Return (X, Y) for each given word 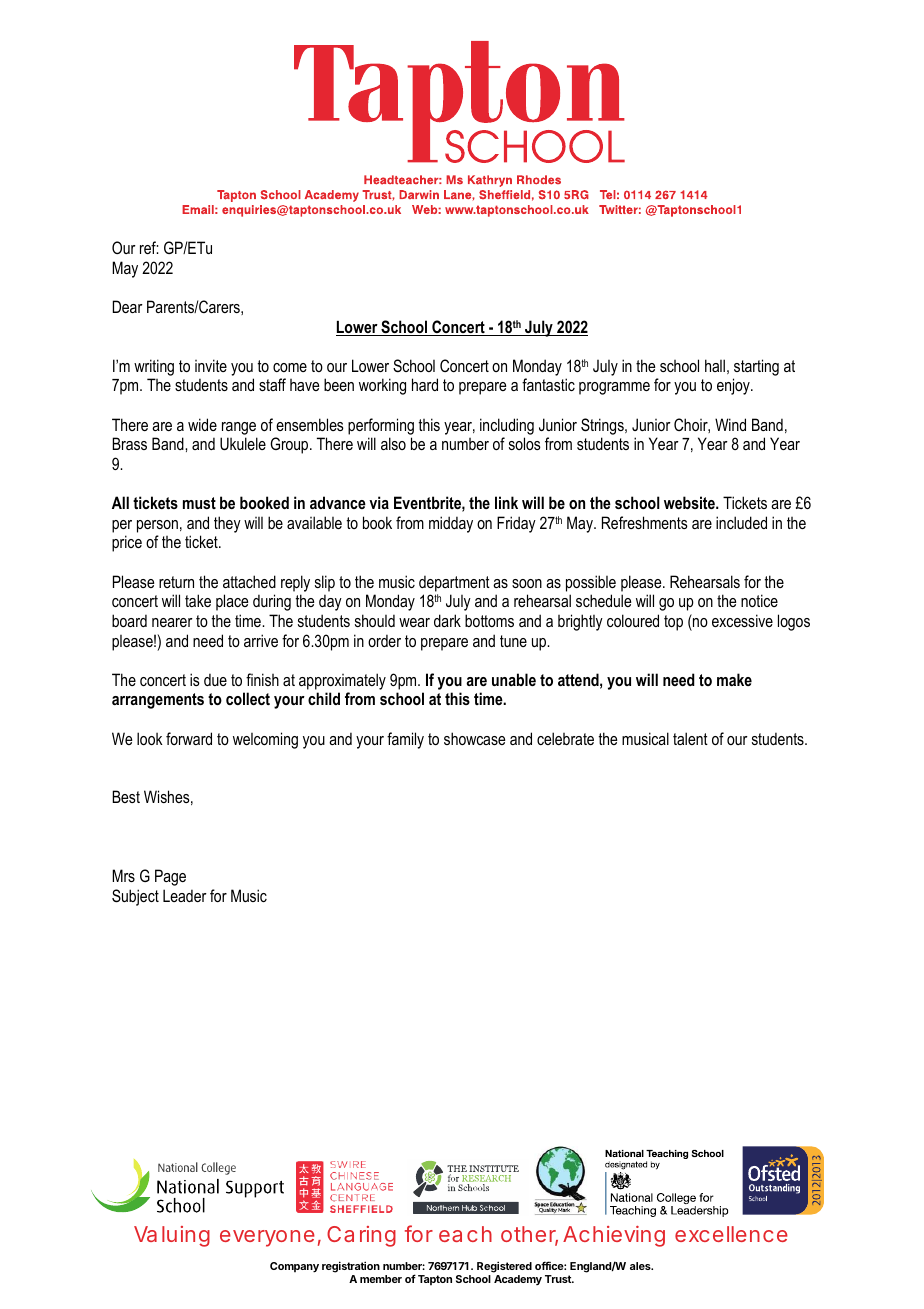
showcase (474, 738)
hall (715, 365)
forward (189, 738)
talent (690, 738)
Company (294, 1267)
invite (211, 365)
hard (425, 384)
